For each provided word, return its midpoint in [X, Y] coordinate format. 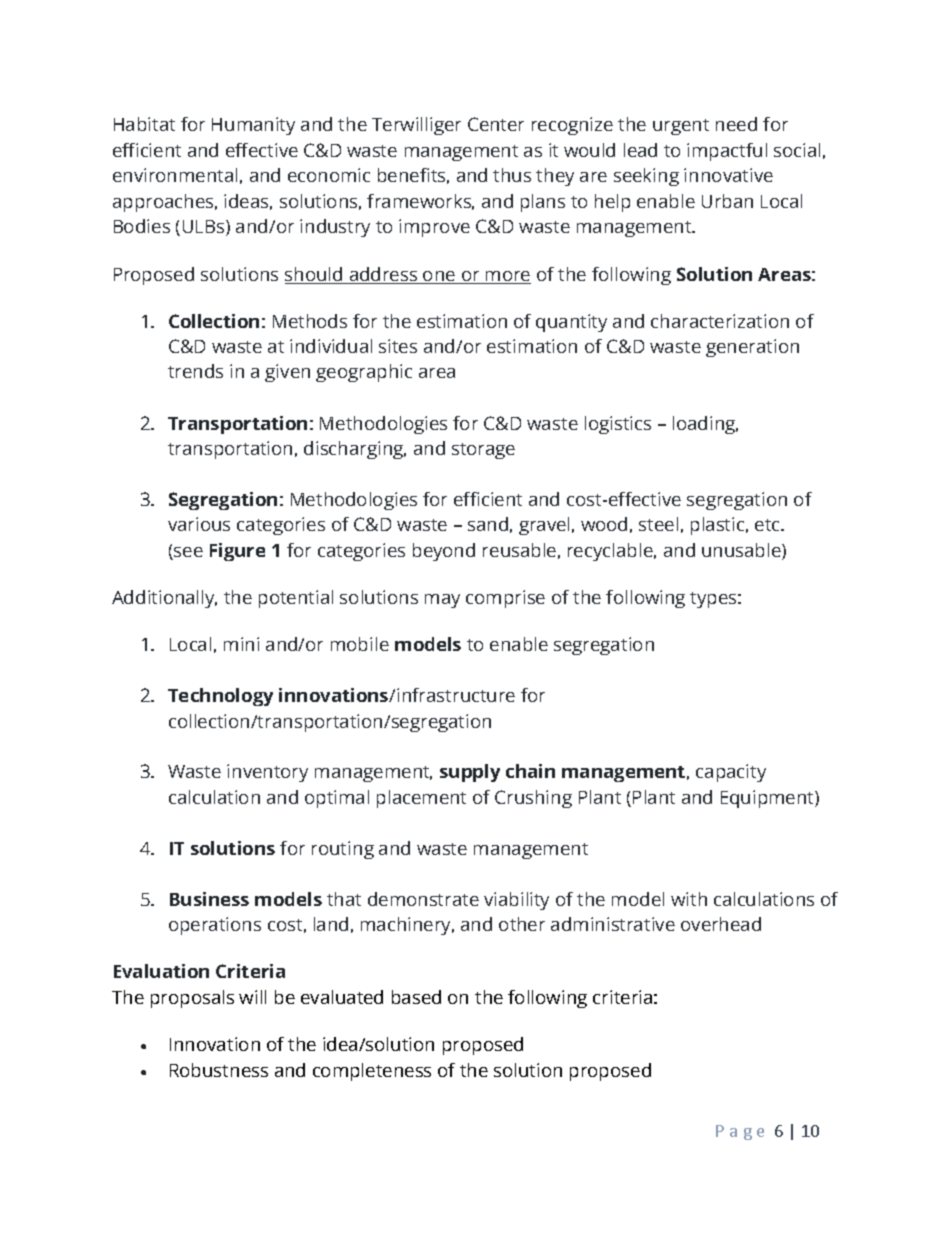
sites [398, 346]
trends [195, 371]
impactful [727, 152]
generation [752, 348]
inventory [267, 773]
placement [421, 799]
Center [496, 124]
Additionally [164, 599]
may [442, 601]
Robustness [219, 1070]
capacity [731, 773]
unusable [742, 551]
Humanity [253, 126]
